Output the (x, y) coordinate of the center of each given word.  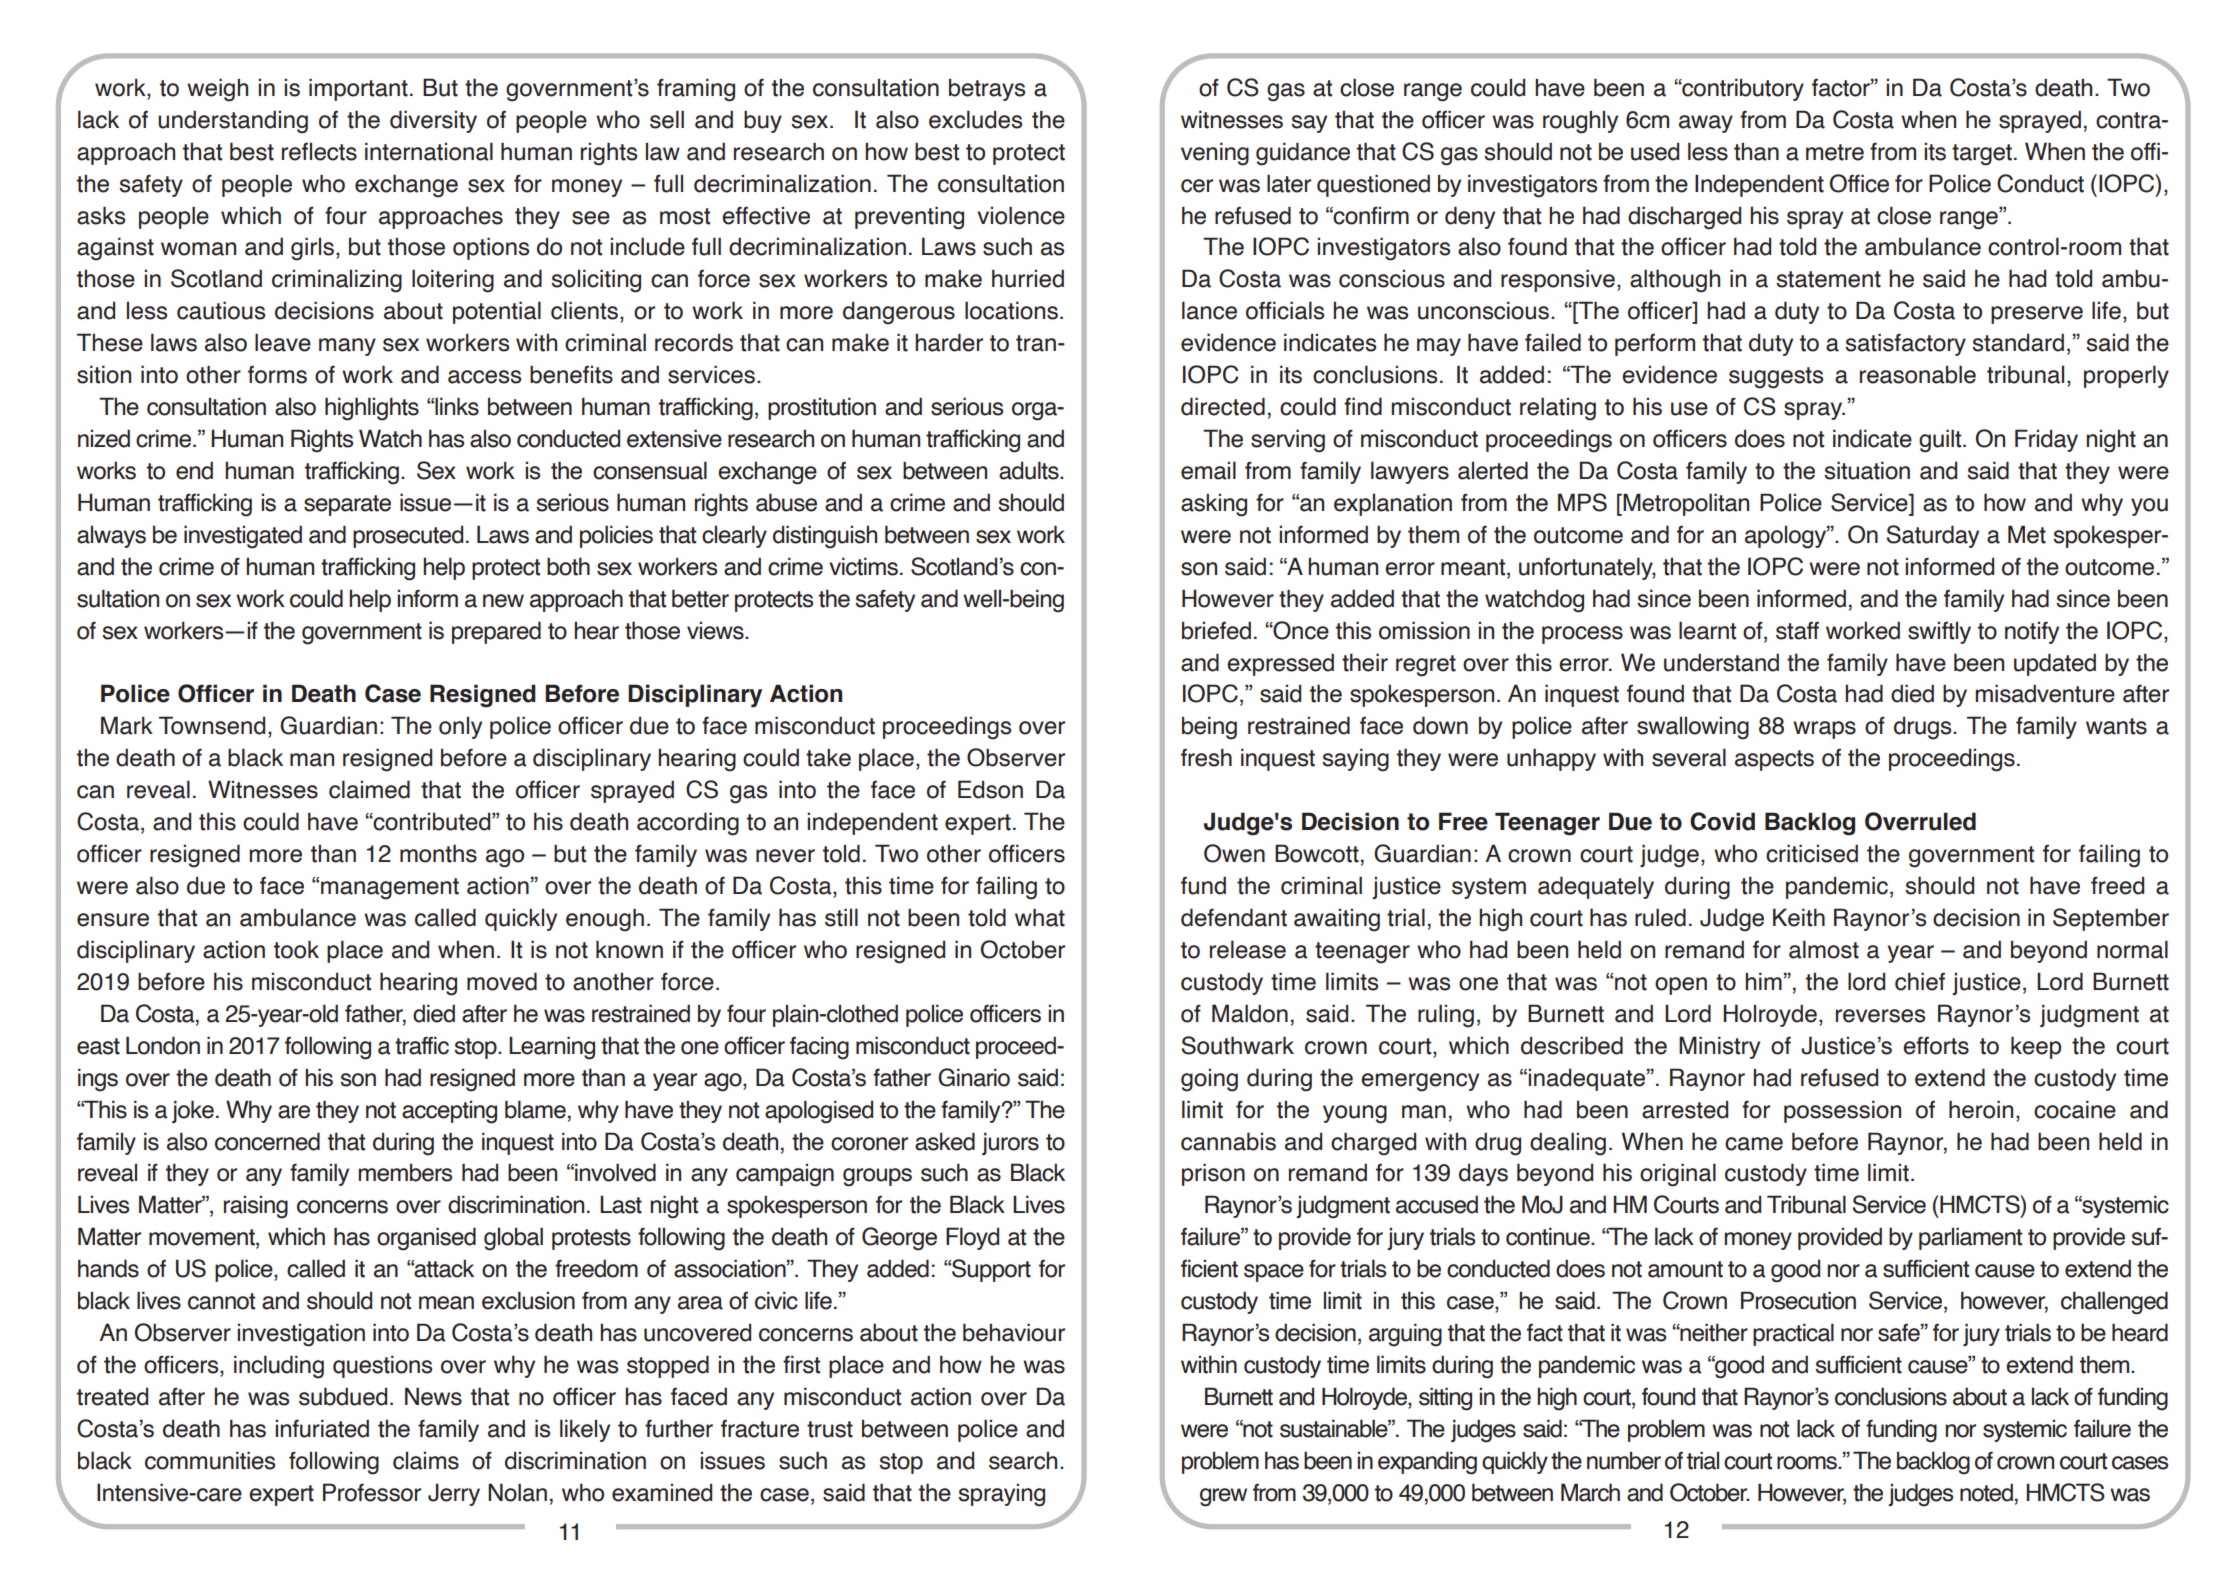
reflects (319, 151)
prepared (496, 632)
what (1040, 917)
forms (277, 375)
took (296, 949)
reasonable (1918, 374)
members (405, 1172)
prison (1213, 1174)
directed (1223, 406)
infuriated (322, 1428)
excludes (975, 119)
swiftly (1939, 632)
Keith (1799, 917)
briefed (1216, 630)
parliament (1970, 1238)
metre (1835, 152)
